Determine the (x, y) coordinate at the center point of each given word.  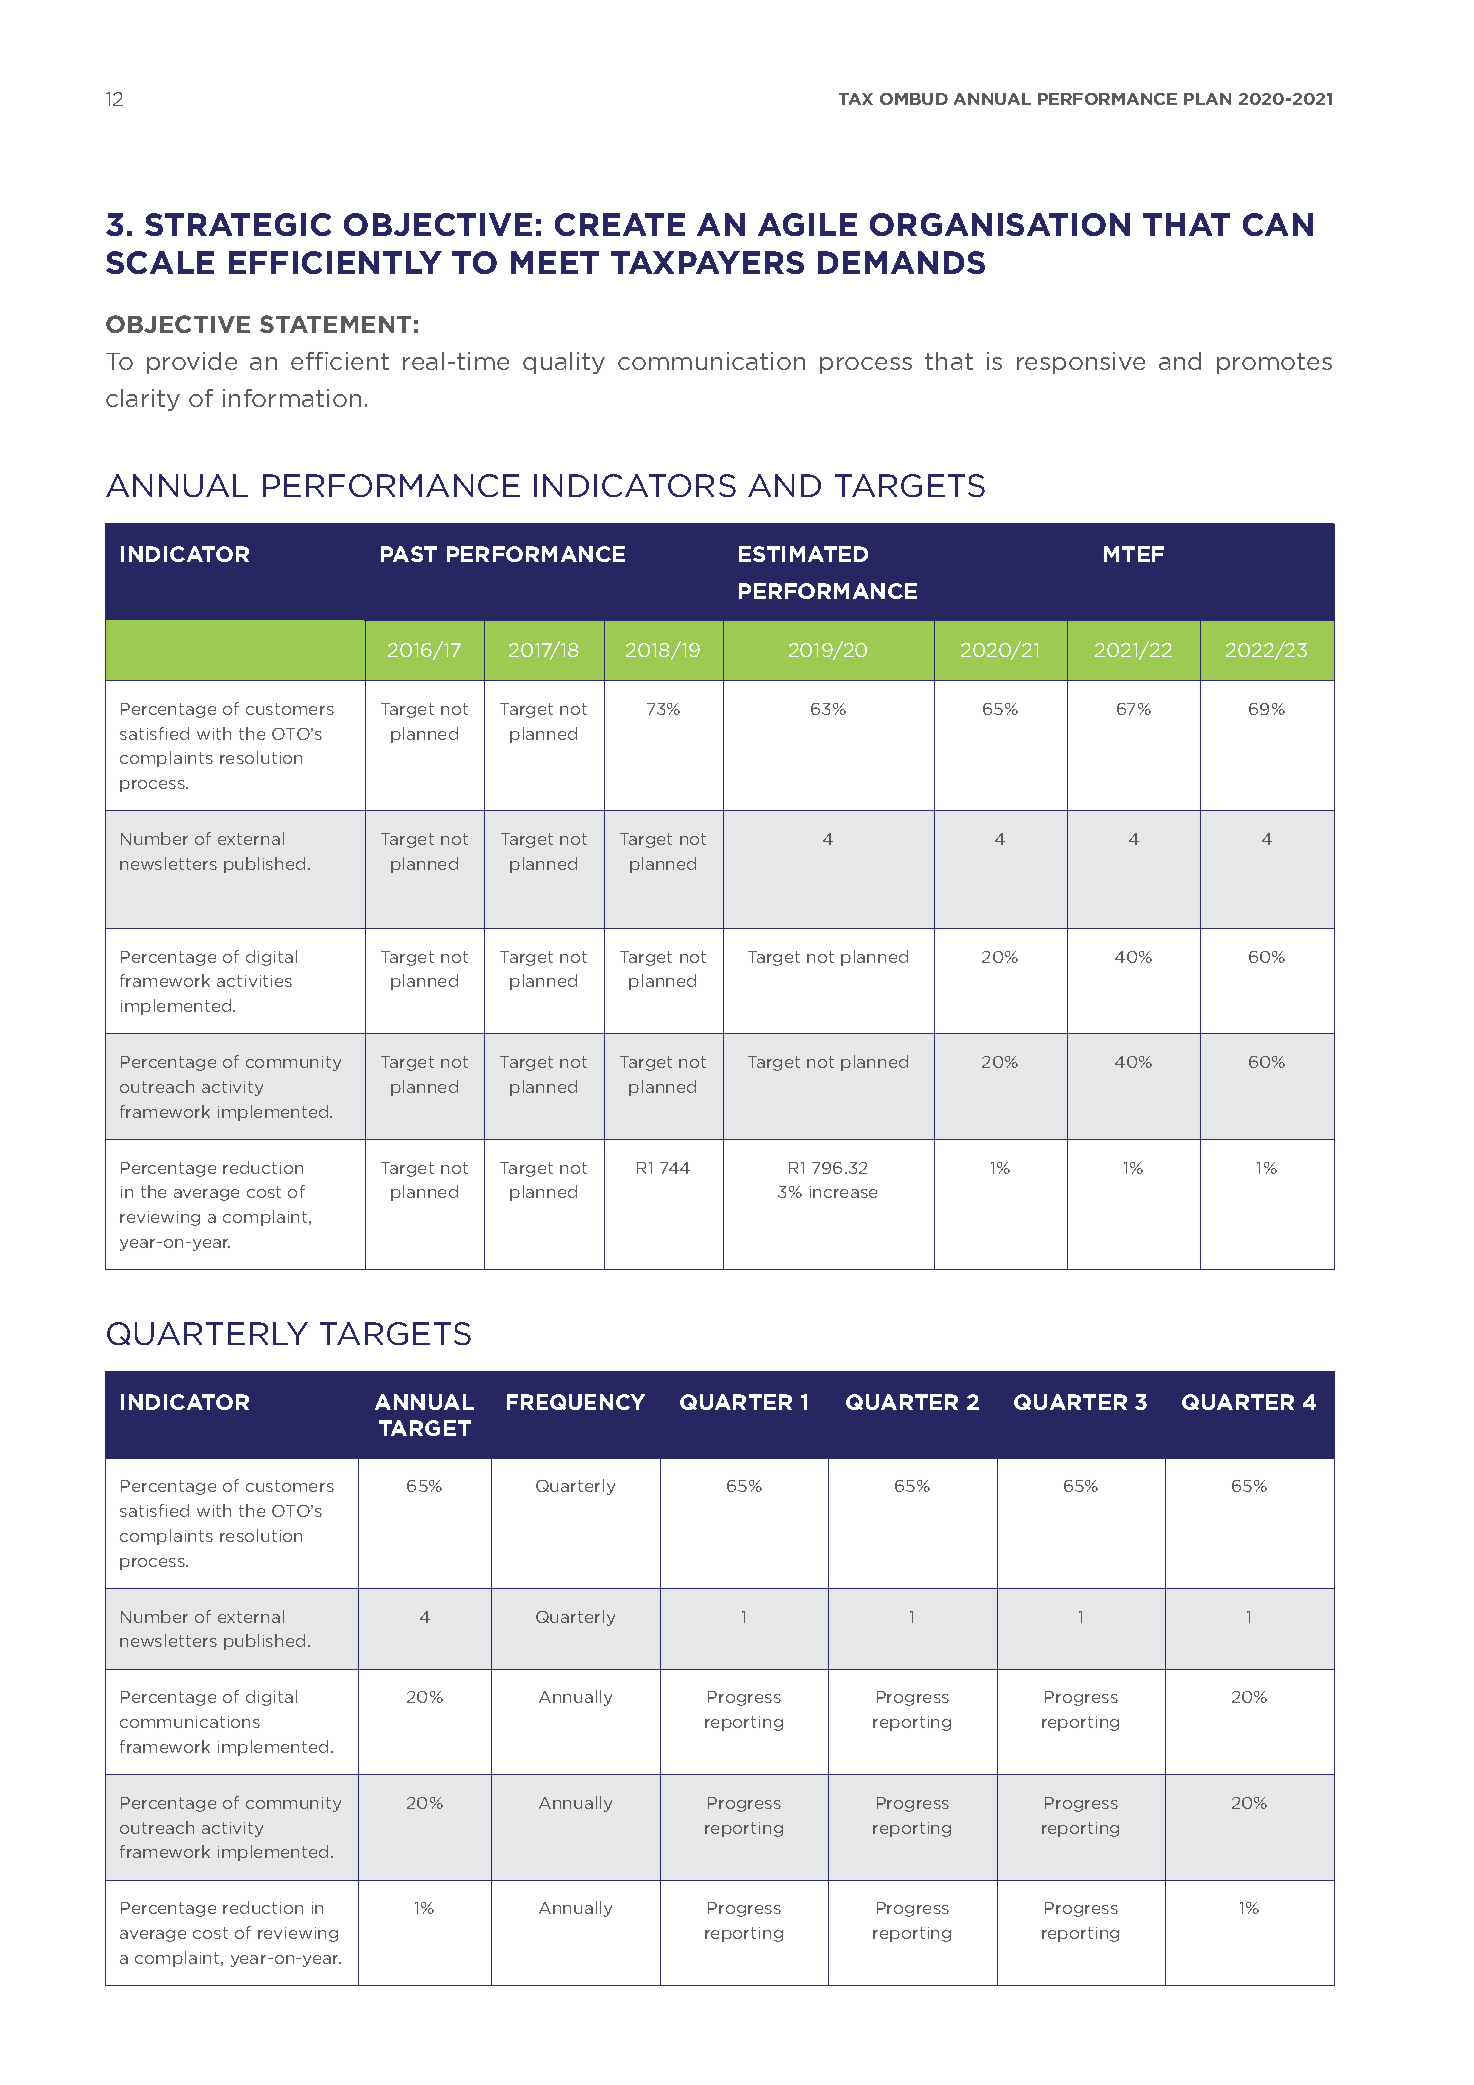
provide (192, 363)
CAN (1278, 224)
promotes (1274, 363)
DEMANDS (901, 262)
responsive (1081, 363)
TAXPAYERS (707, 262)
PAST (409, 554)
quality (564, 363)
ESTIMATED (803, 554)
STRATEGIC (238, 224)
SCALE (160, 262)
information (292, 398)
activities (254, 981)
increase (843, 1192)
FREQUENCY (576, 1402)
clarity (143, 400)
